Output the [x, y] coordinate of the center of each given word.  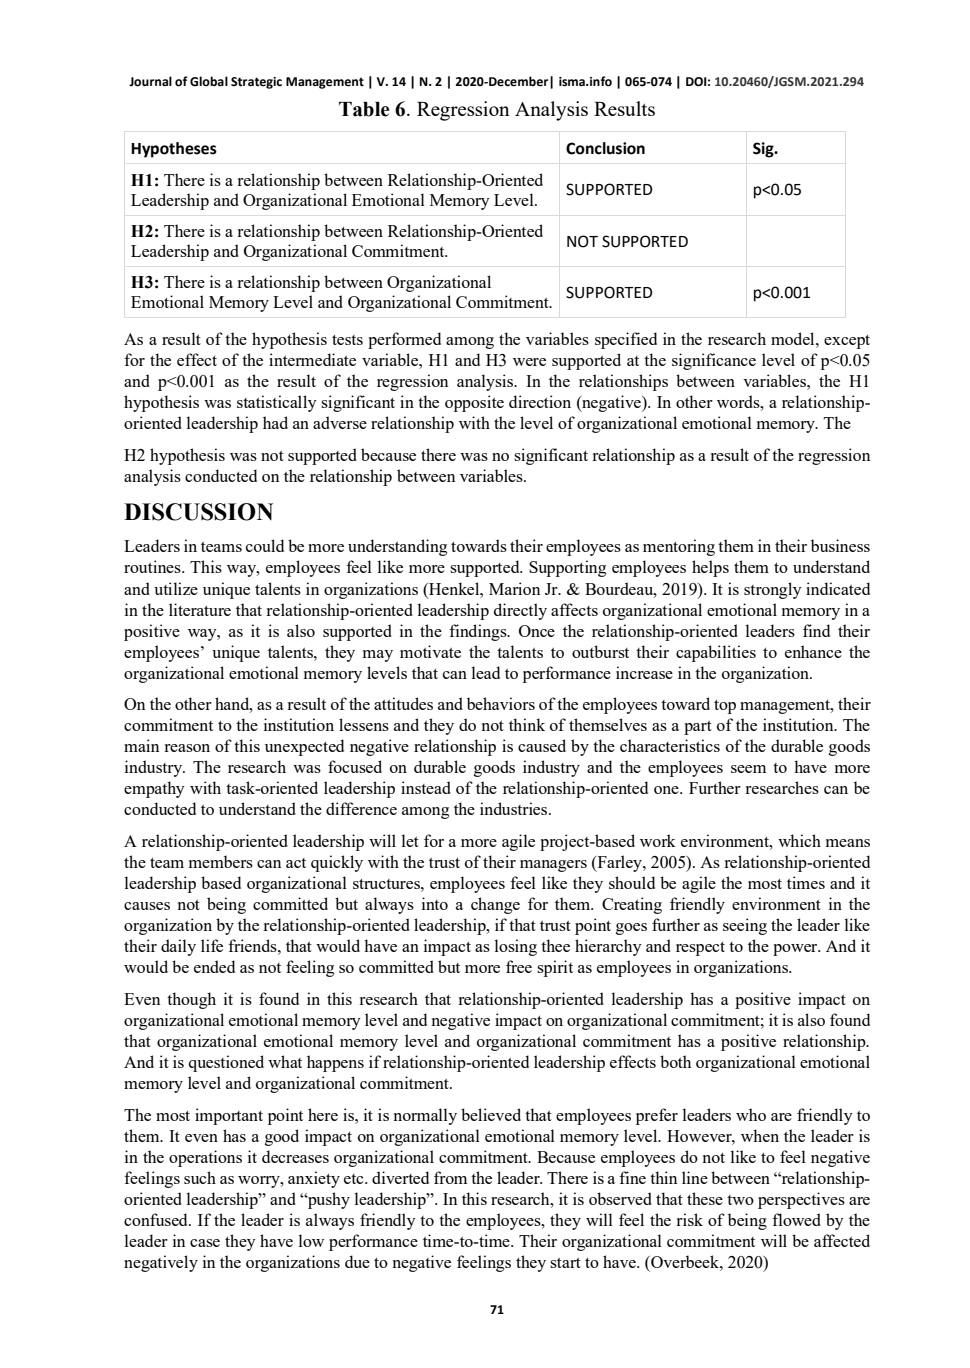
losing [516, 947]
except [847, 342]
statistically [277, 403]
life [212, 945]
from [450, 1177]
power [796, 950]
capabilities [716, 653]
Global [209, 81]
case [205, 1243]
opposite [474, 403]
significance [714, 361]
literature [200, 609]
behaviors [501, 703]
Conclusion [605, 148]
